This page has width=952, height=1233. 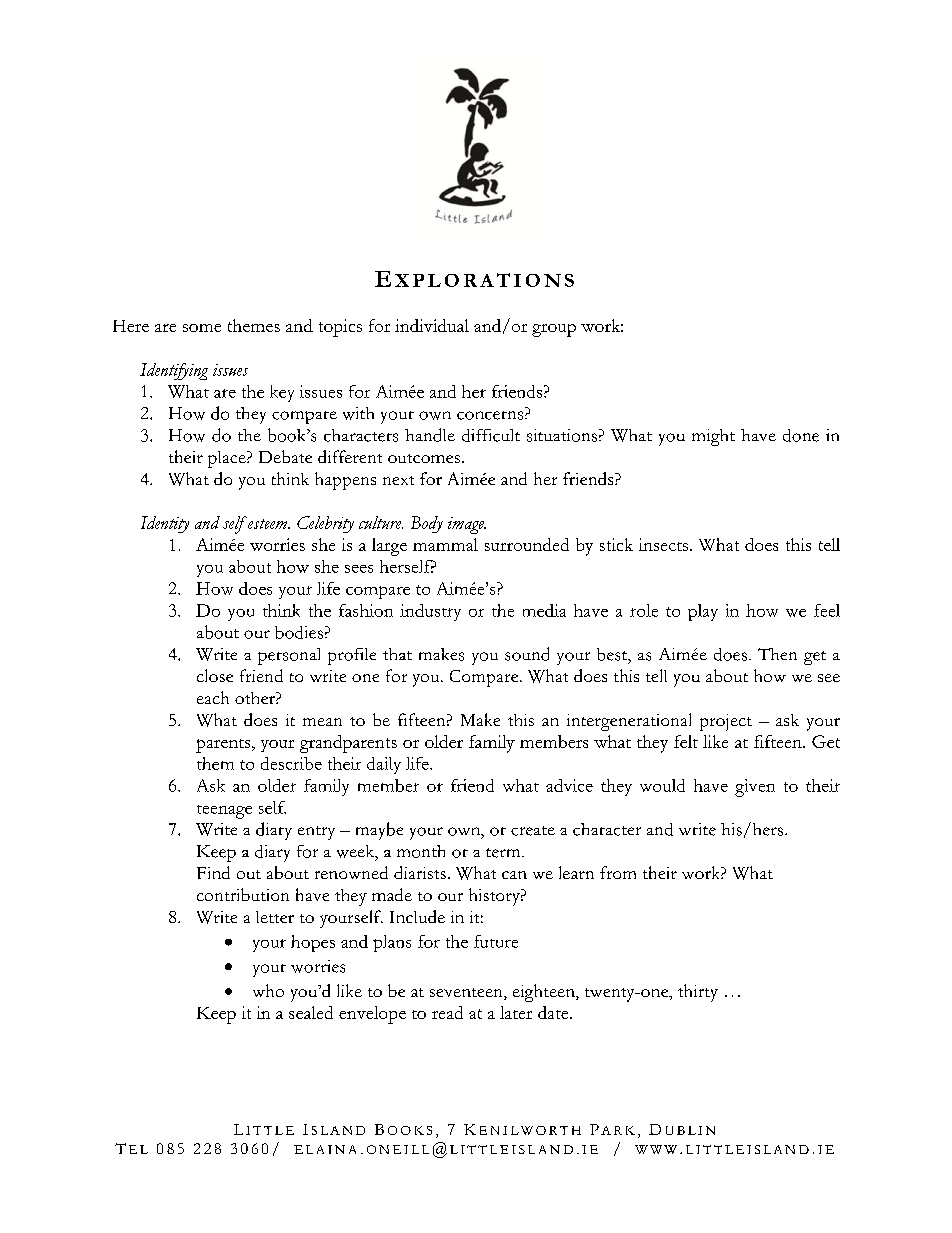 What do you see at coordinates (202, 328) in the page?
I see `some` at bounding box center [202, 328].
